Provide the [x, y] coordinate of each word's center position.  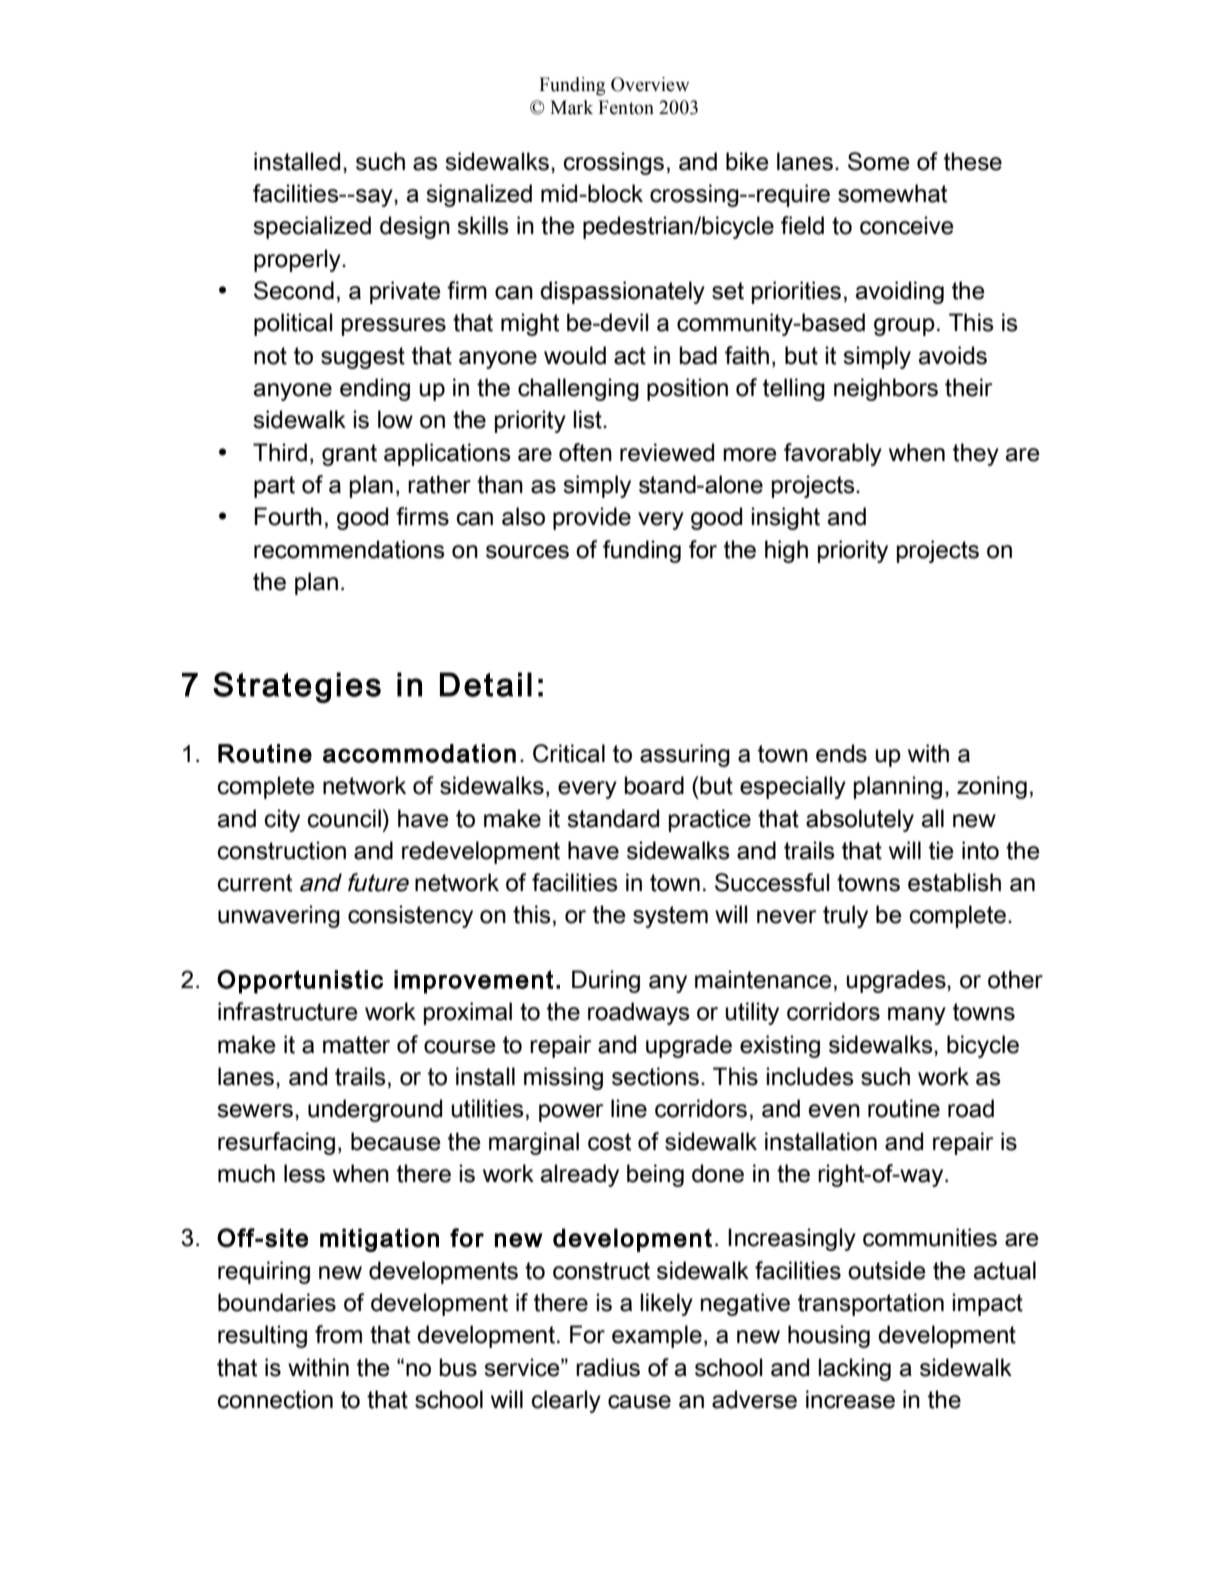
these [973, 161]
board [654, 785]
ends [841, 753]
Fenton [626, 107]
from [338, 1334]
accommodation [419, 753]
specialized [312, 227]
